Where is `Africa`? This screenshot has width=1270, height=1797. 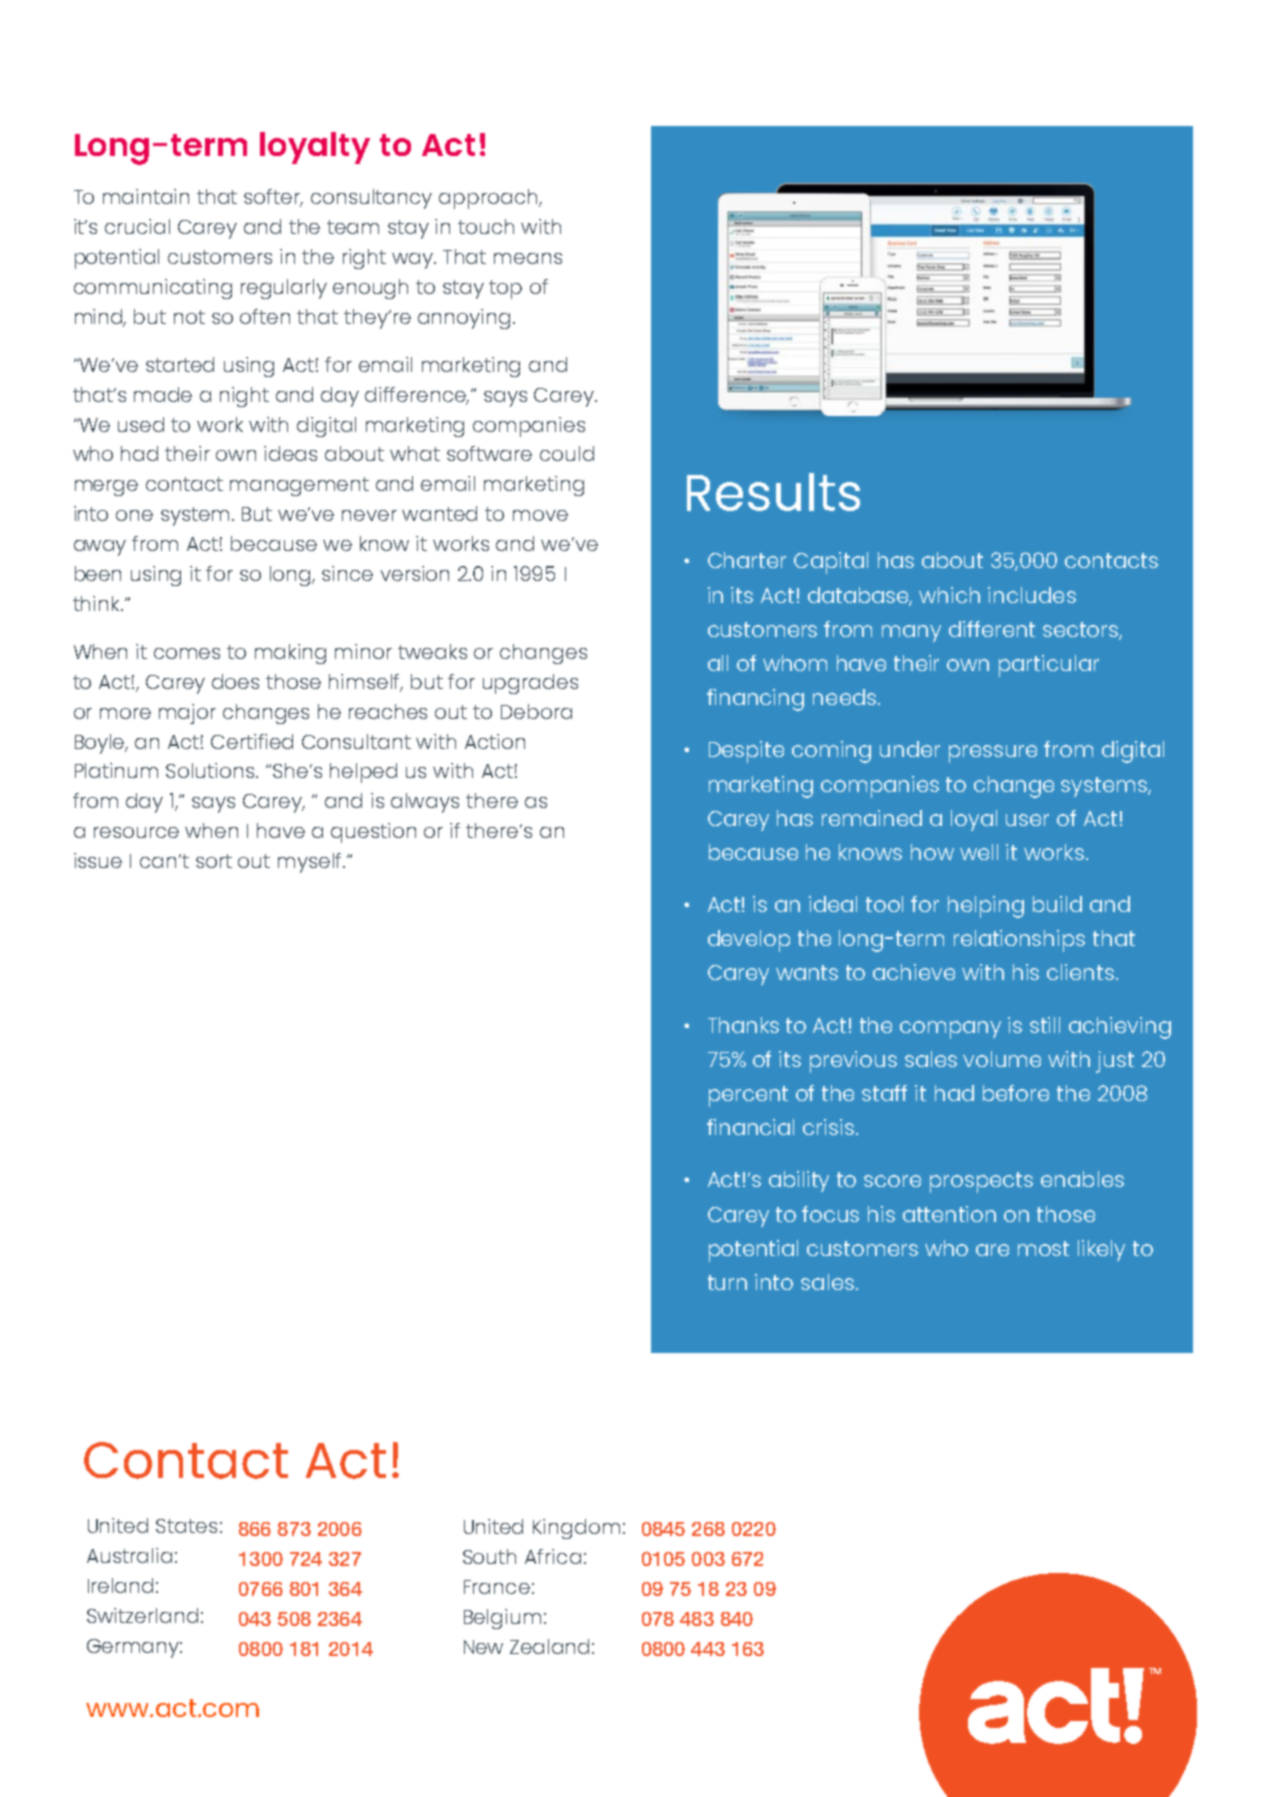
Africa is located at coordinates (553, 1556).
